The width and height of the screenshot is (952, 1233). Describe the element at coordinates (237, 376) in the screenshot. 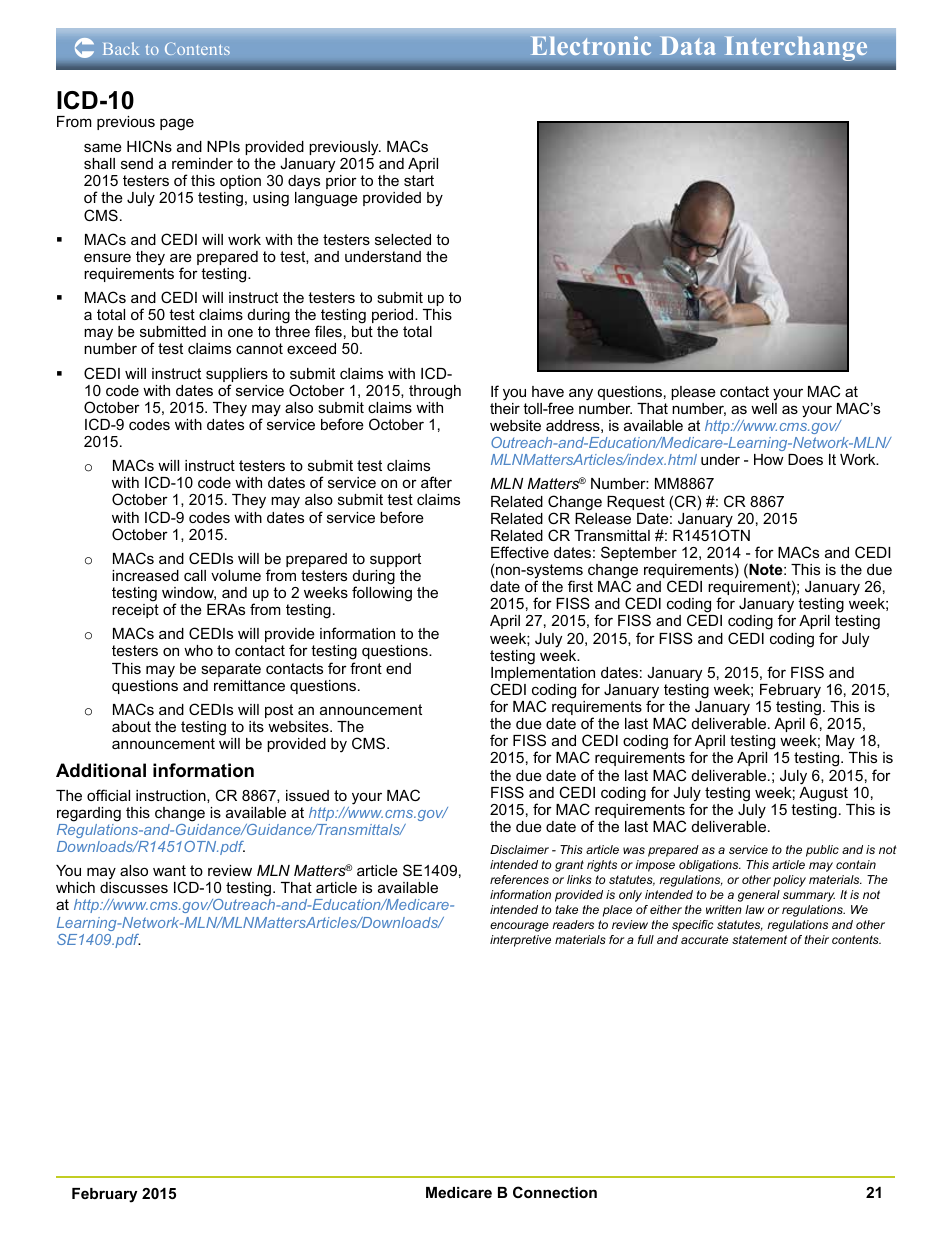

I see `suppliers` at that location.
